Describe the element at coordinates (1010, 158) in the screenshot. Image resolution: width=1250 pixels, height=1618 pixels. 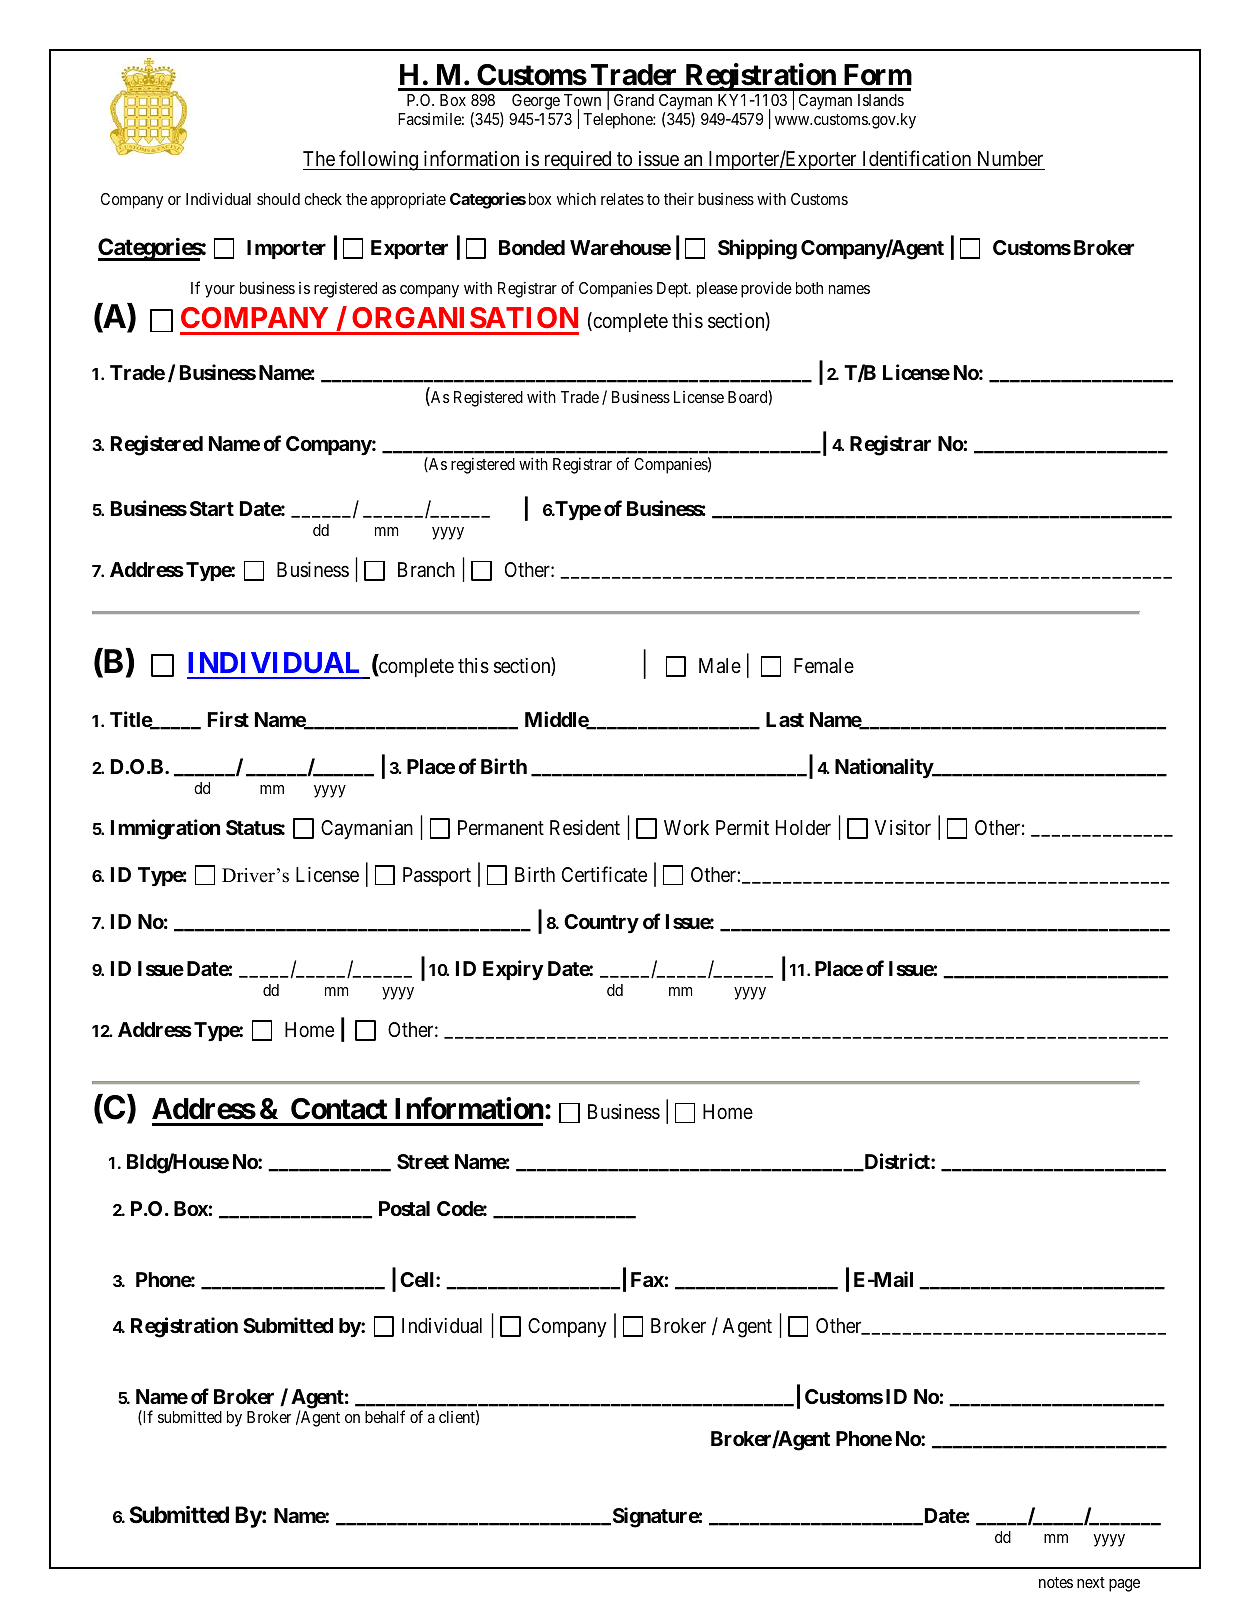
I see `Number` at that location.
